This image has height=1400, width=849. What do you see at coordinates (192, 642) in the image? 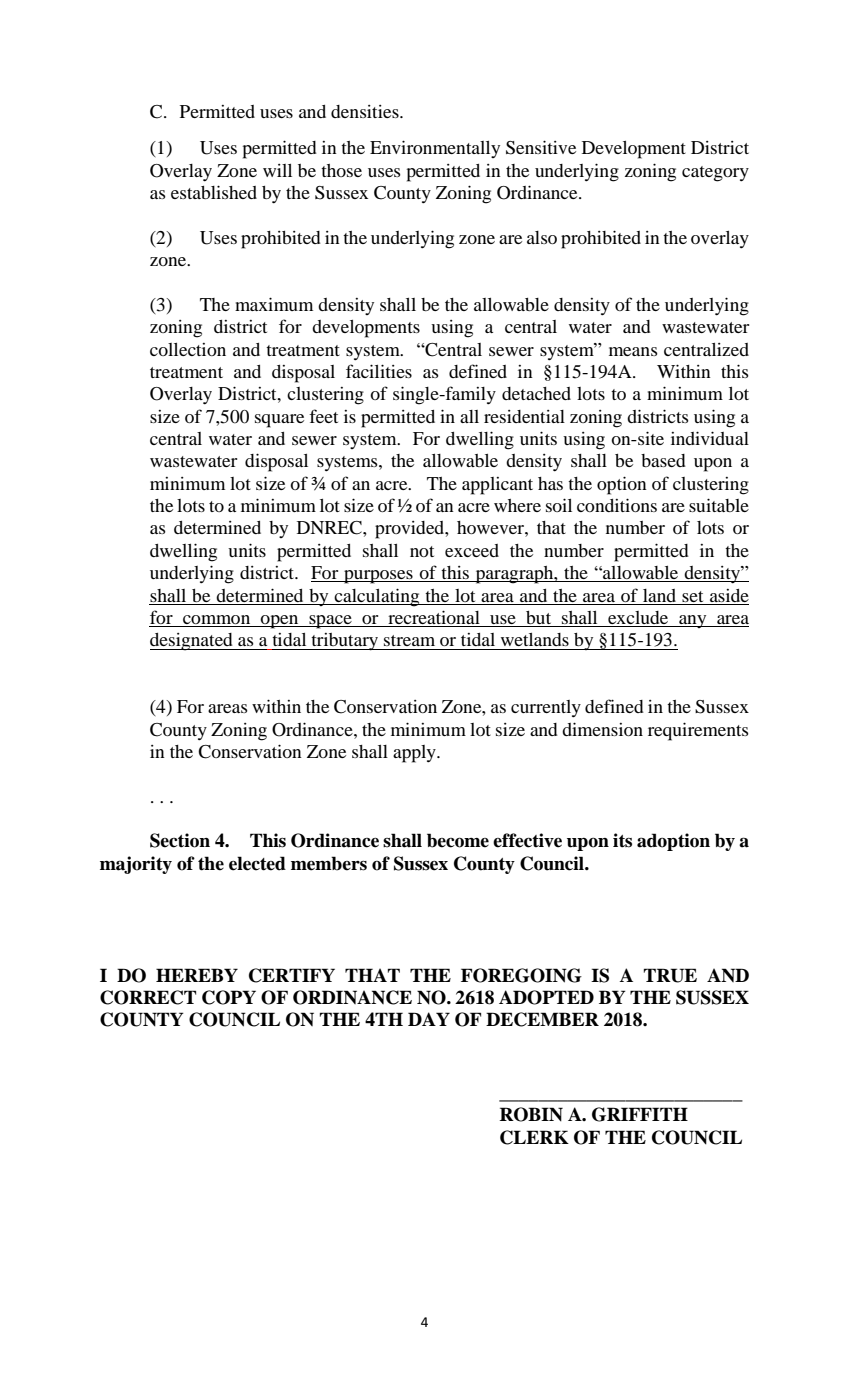
I see `designated` at bounding box center [192, 642].
